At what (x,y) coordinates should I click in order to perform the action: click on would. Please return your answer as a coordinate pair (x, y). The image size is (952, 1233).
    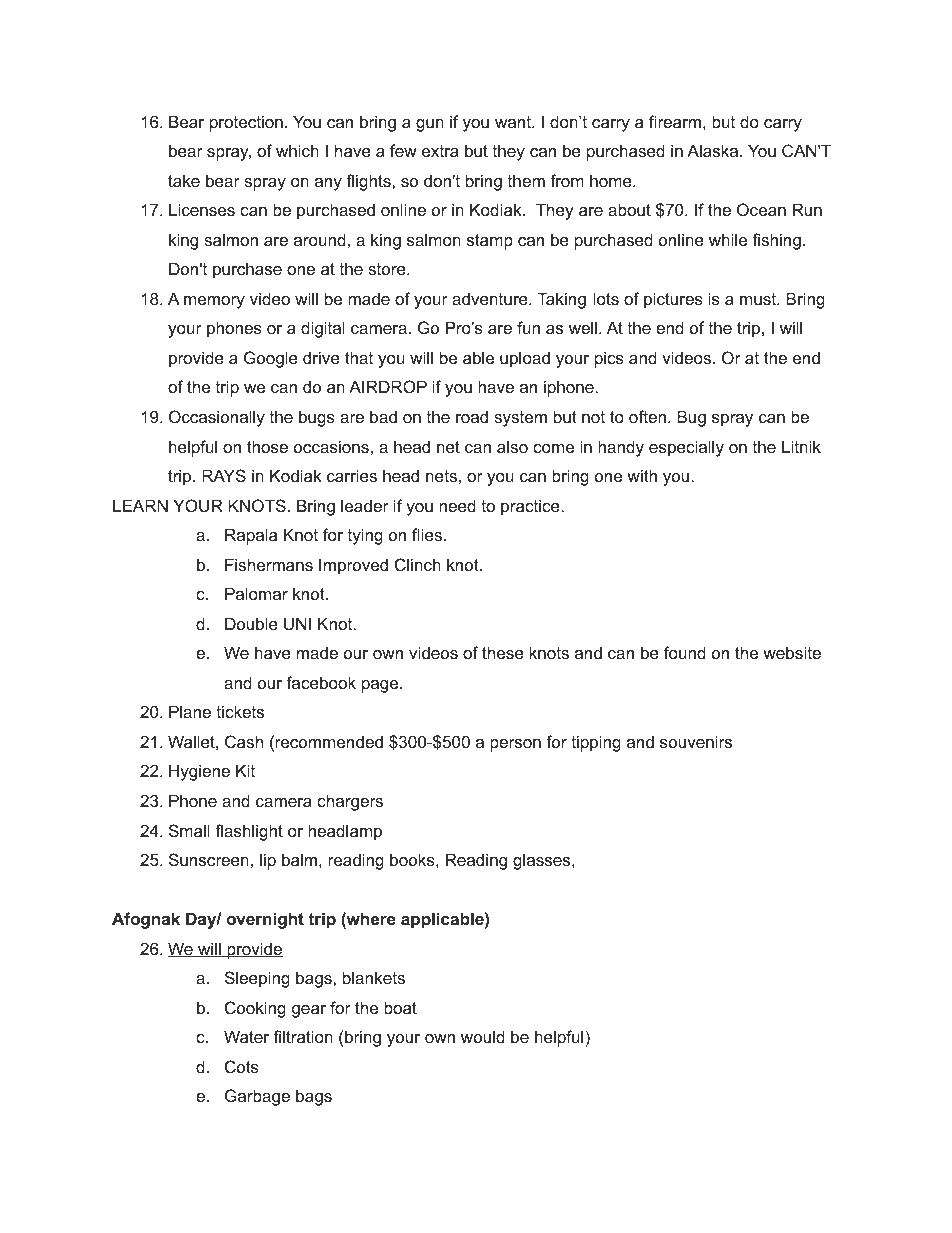
    Looking at the image, I should click on (483, 1036).
